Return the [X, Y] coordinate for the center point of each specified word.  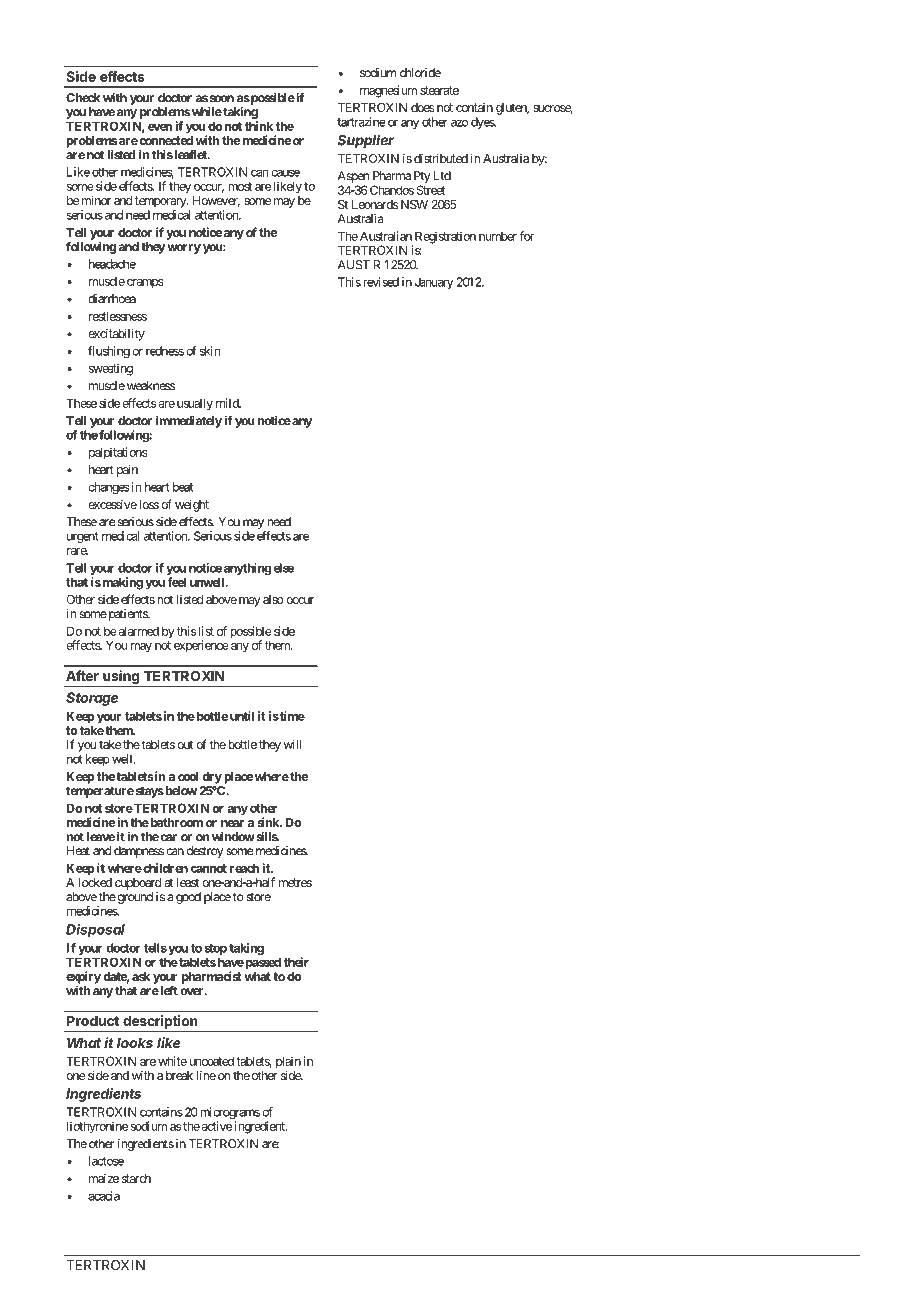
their [296, 962]
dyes [483, 123]
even [160, 127]
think [259, 126]
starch [136, 1178]
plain [288, 1063]
